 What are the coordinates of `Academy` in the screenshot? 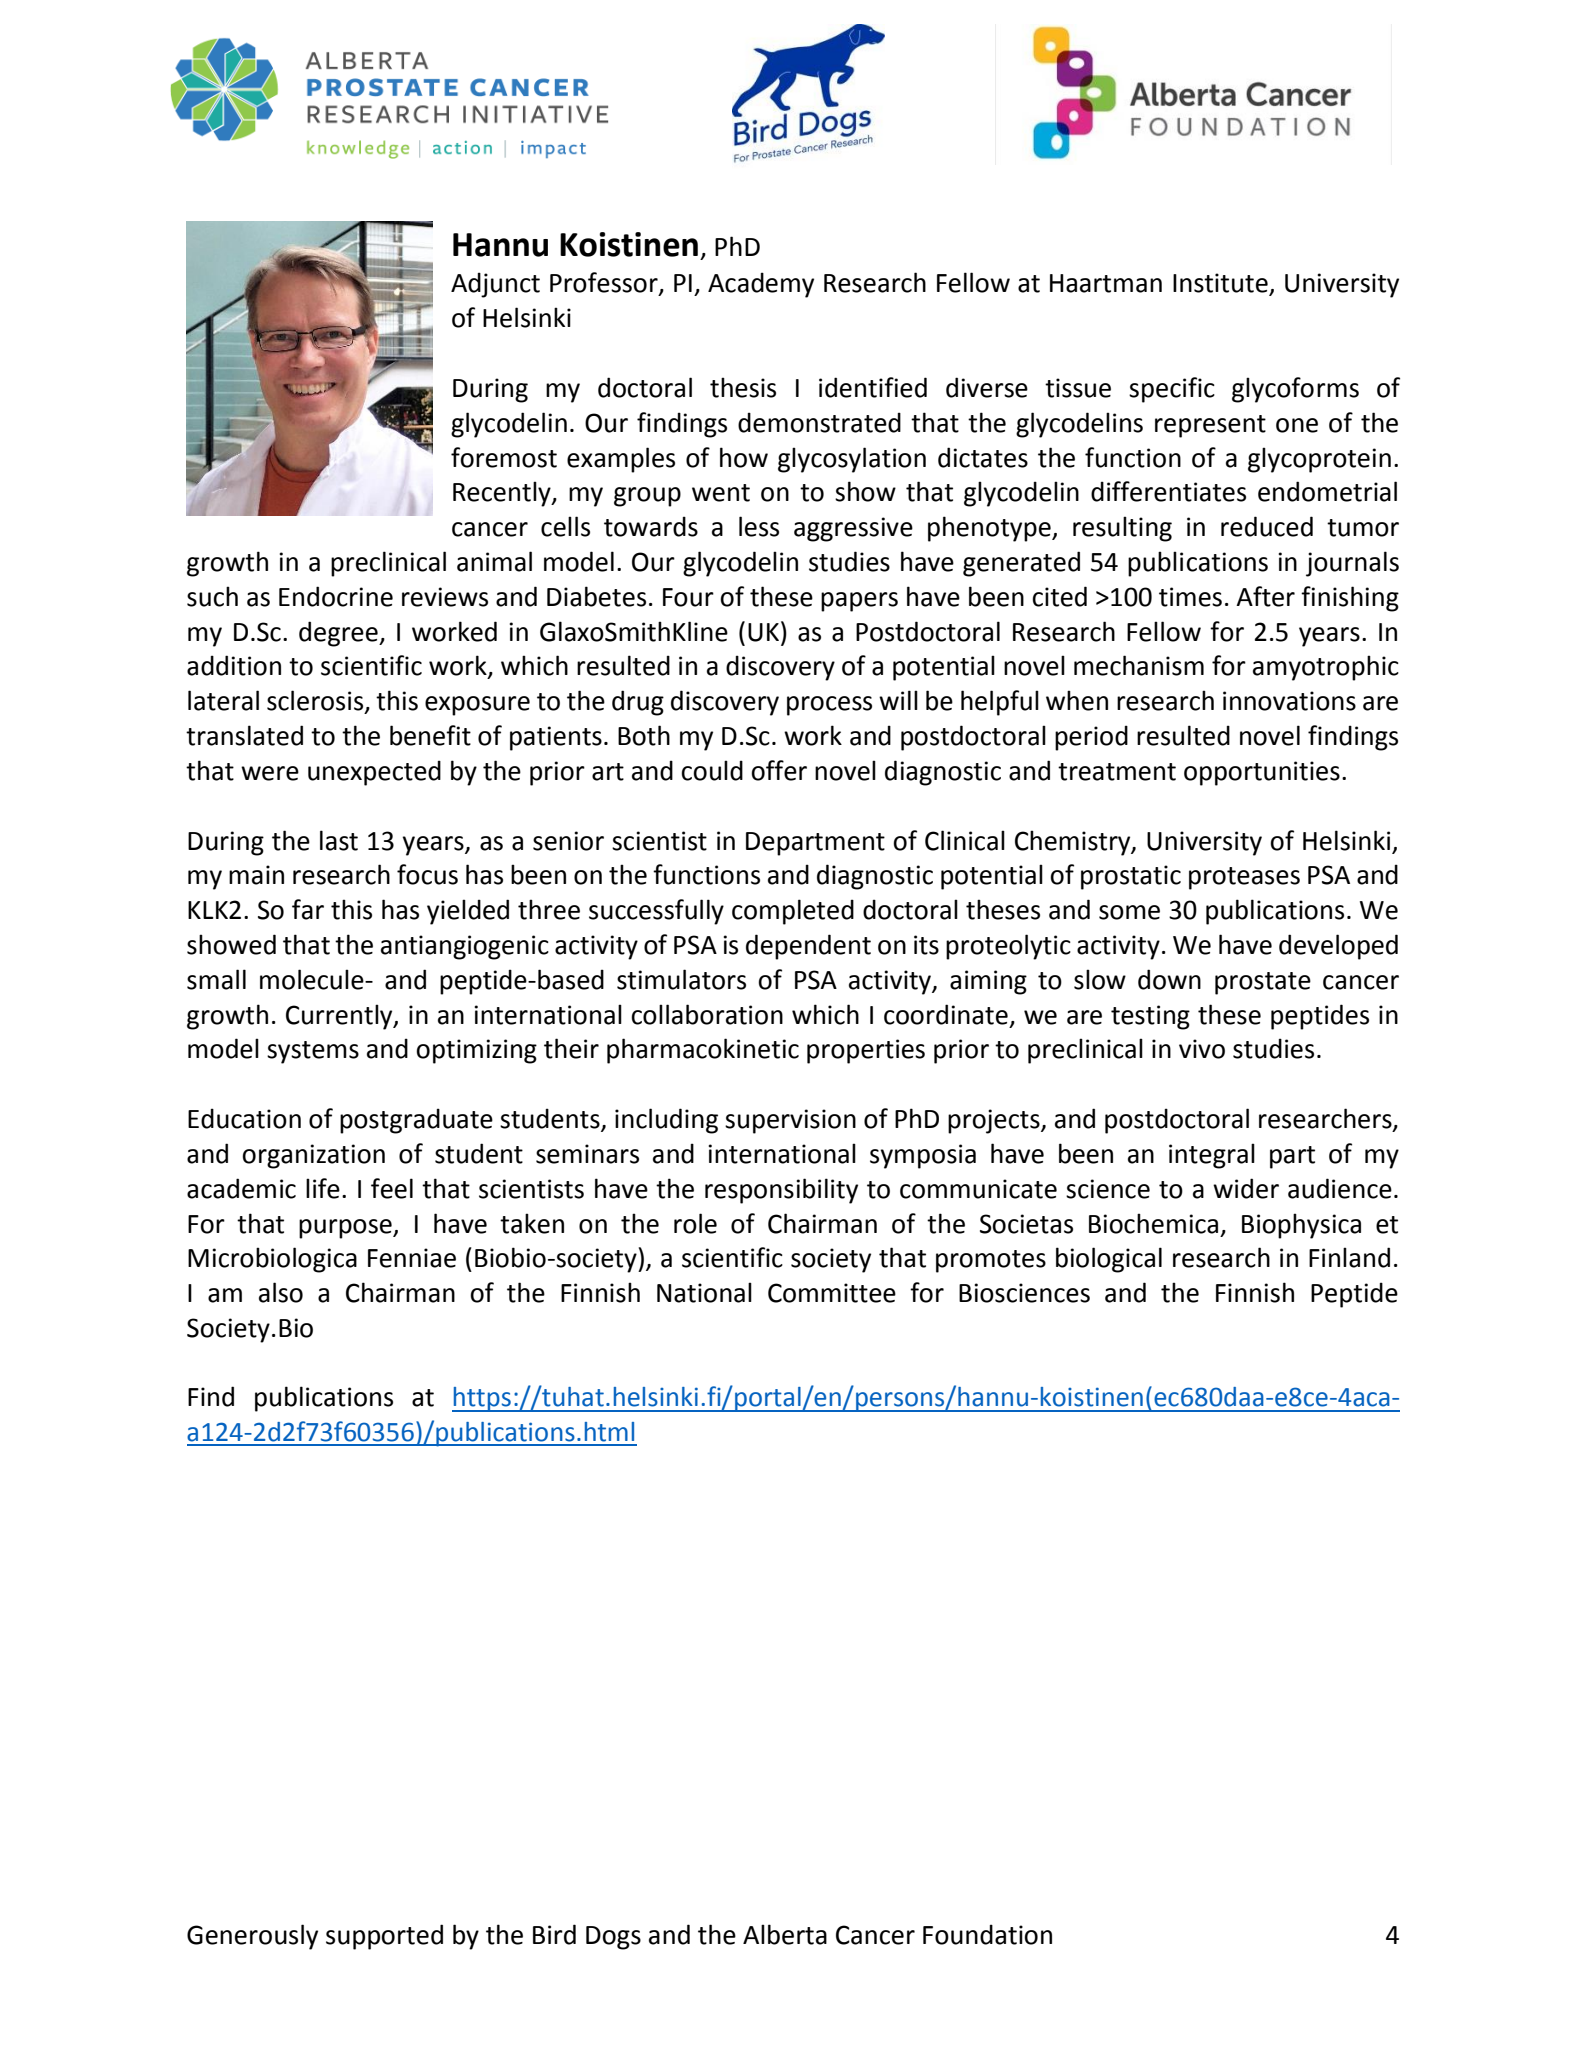 It's located at (761, 285).
